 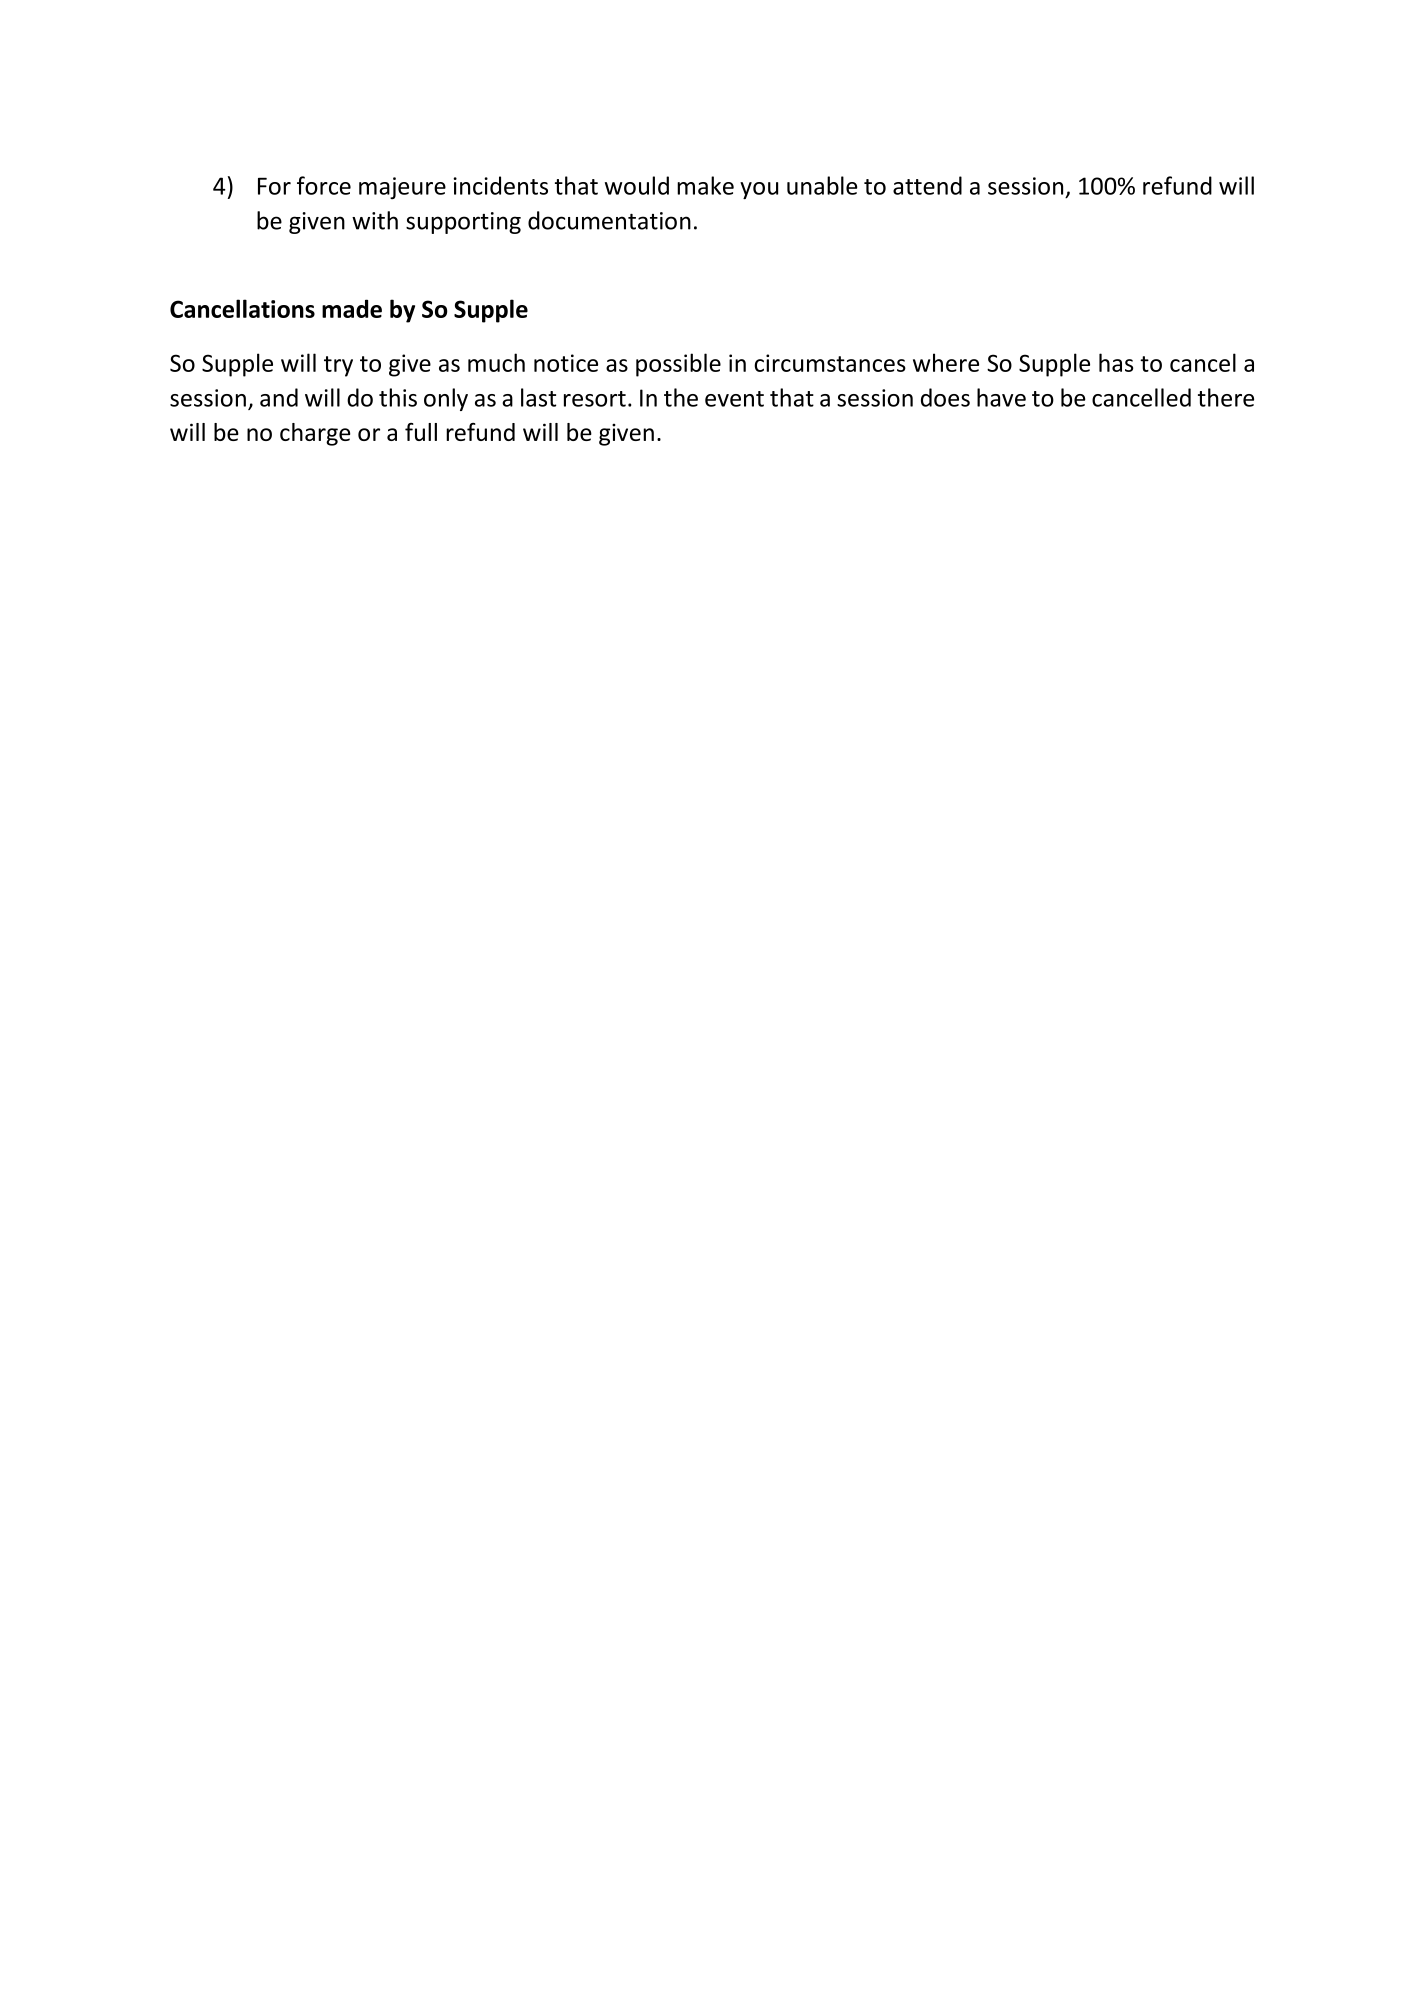 What do you see at coordinates (927, 185) in the screenshot?
I see `attend` at bounding box center [927, 185].
